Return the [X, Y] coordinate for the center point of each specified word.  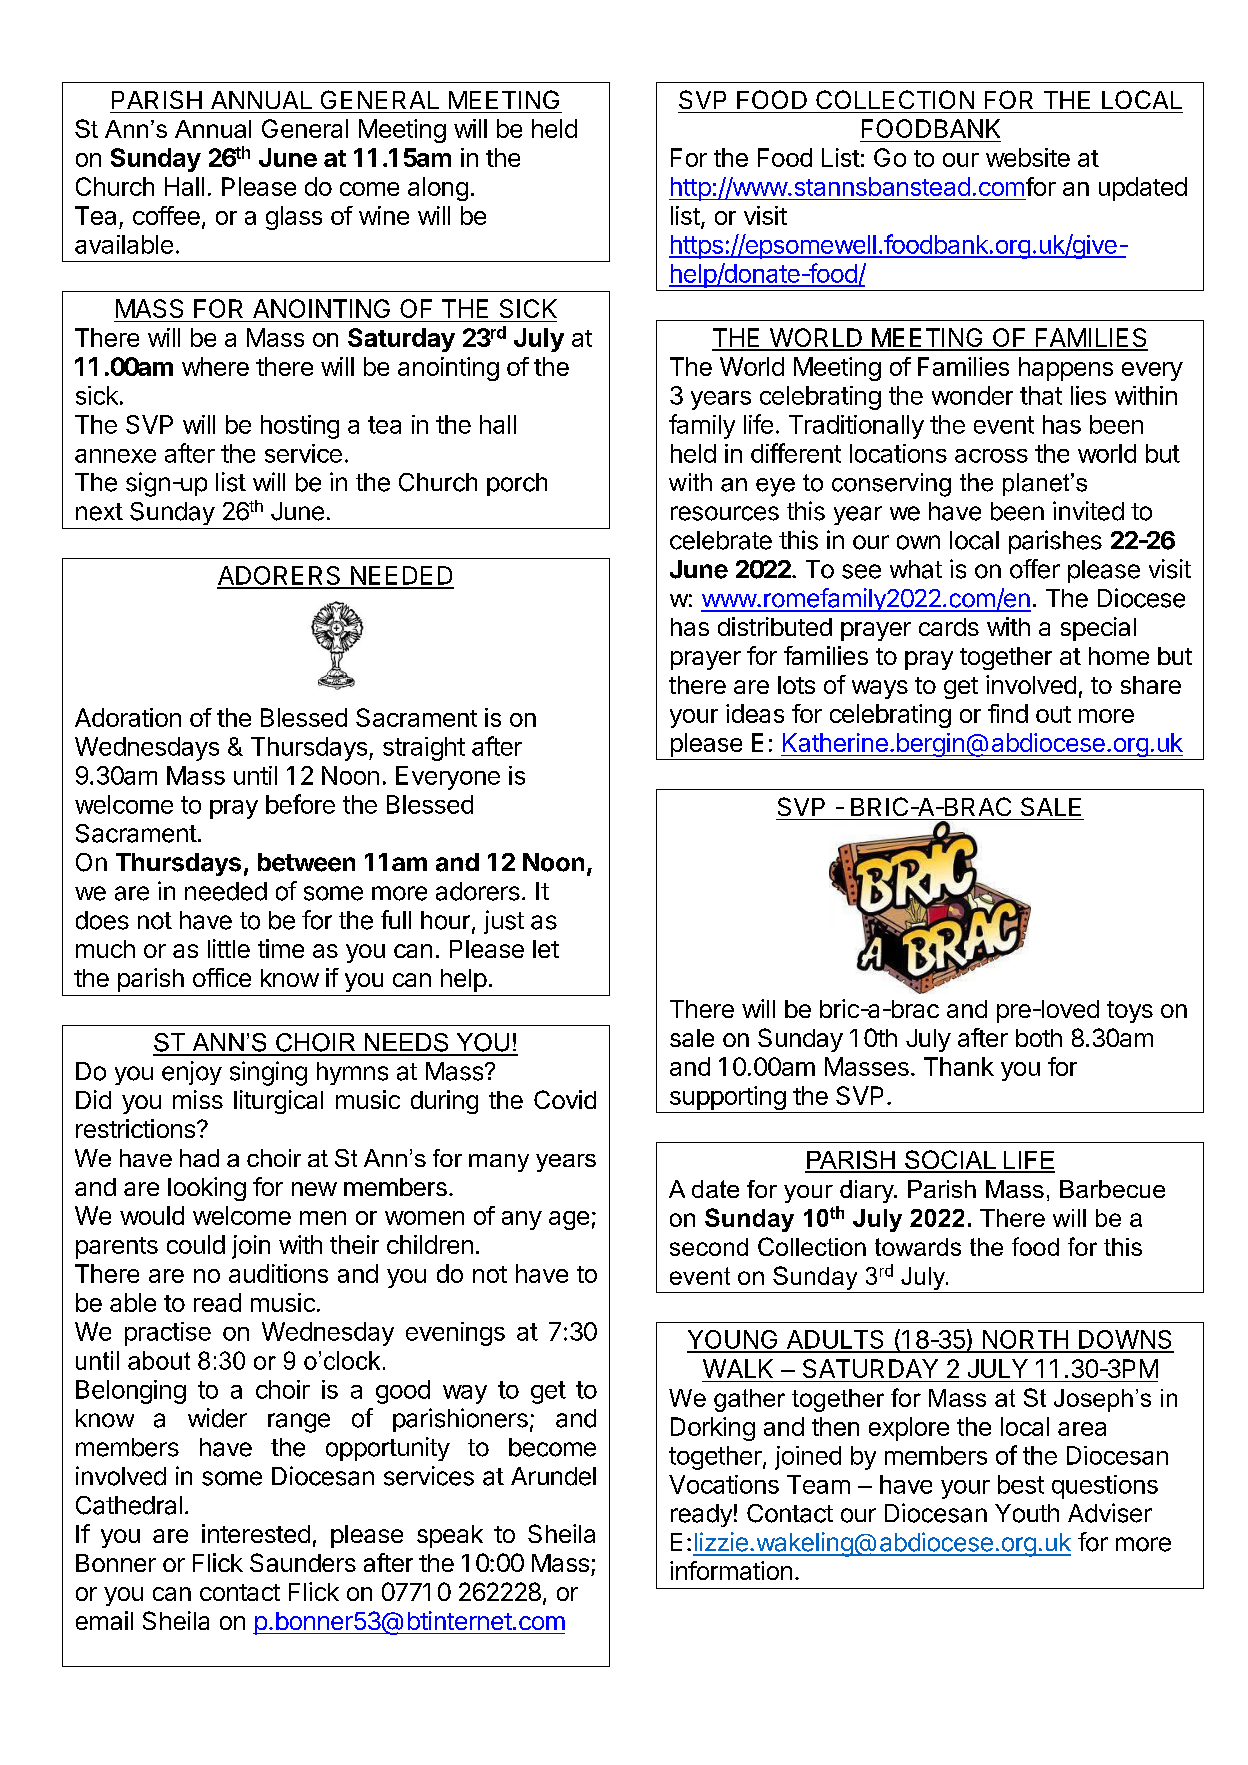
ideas [755, 713]
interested [256, 1533]
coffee [166, 215]
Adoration [128, 717]
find [1008, 713]
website [1028, 157]
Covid [565, 1099]
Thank [959, 1066]
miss [198, 1099]
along [438, 189]
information [731, 1570]
